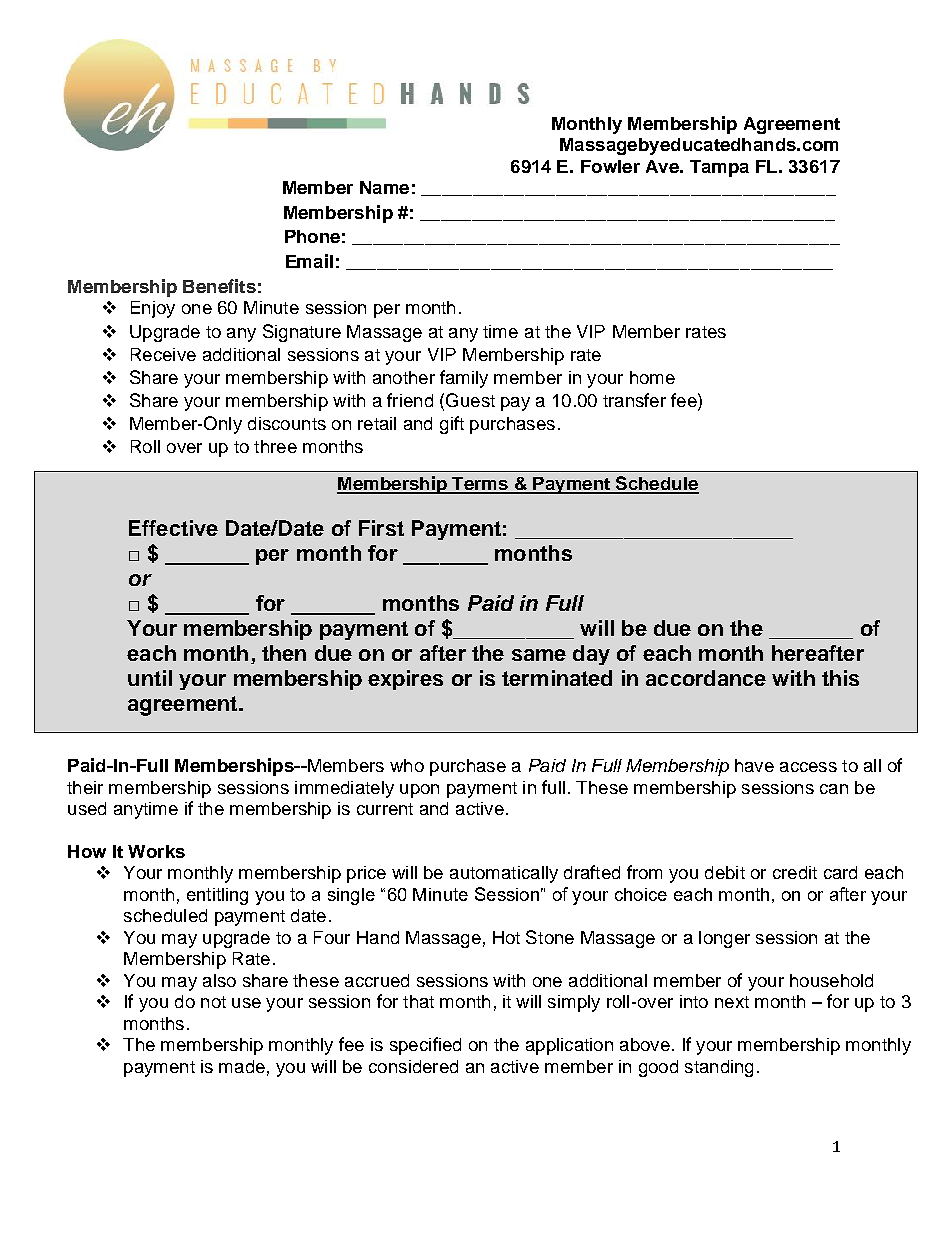 The height and width of the page is (1233, 952). Describe the element at coordinates (480, 485) in the page. I see `Terms` at that location.
